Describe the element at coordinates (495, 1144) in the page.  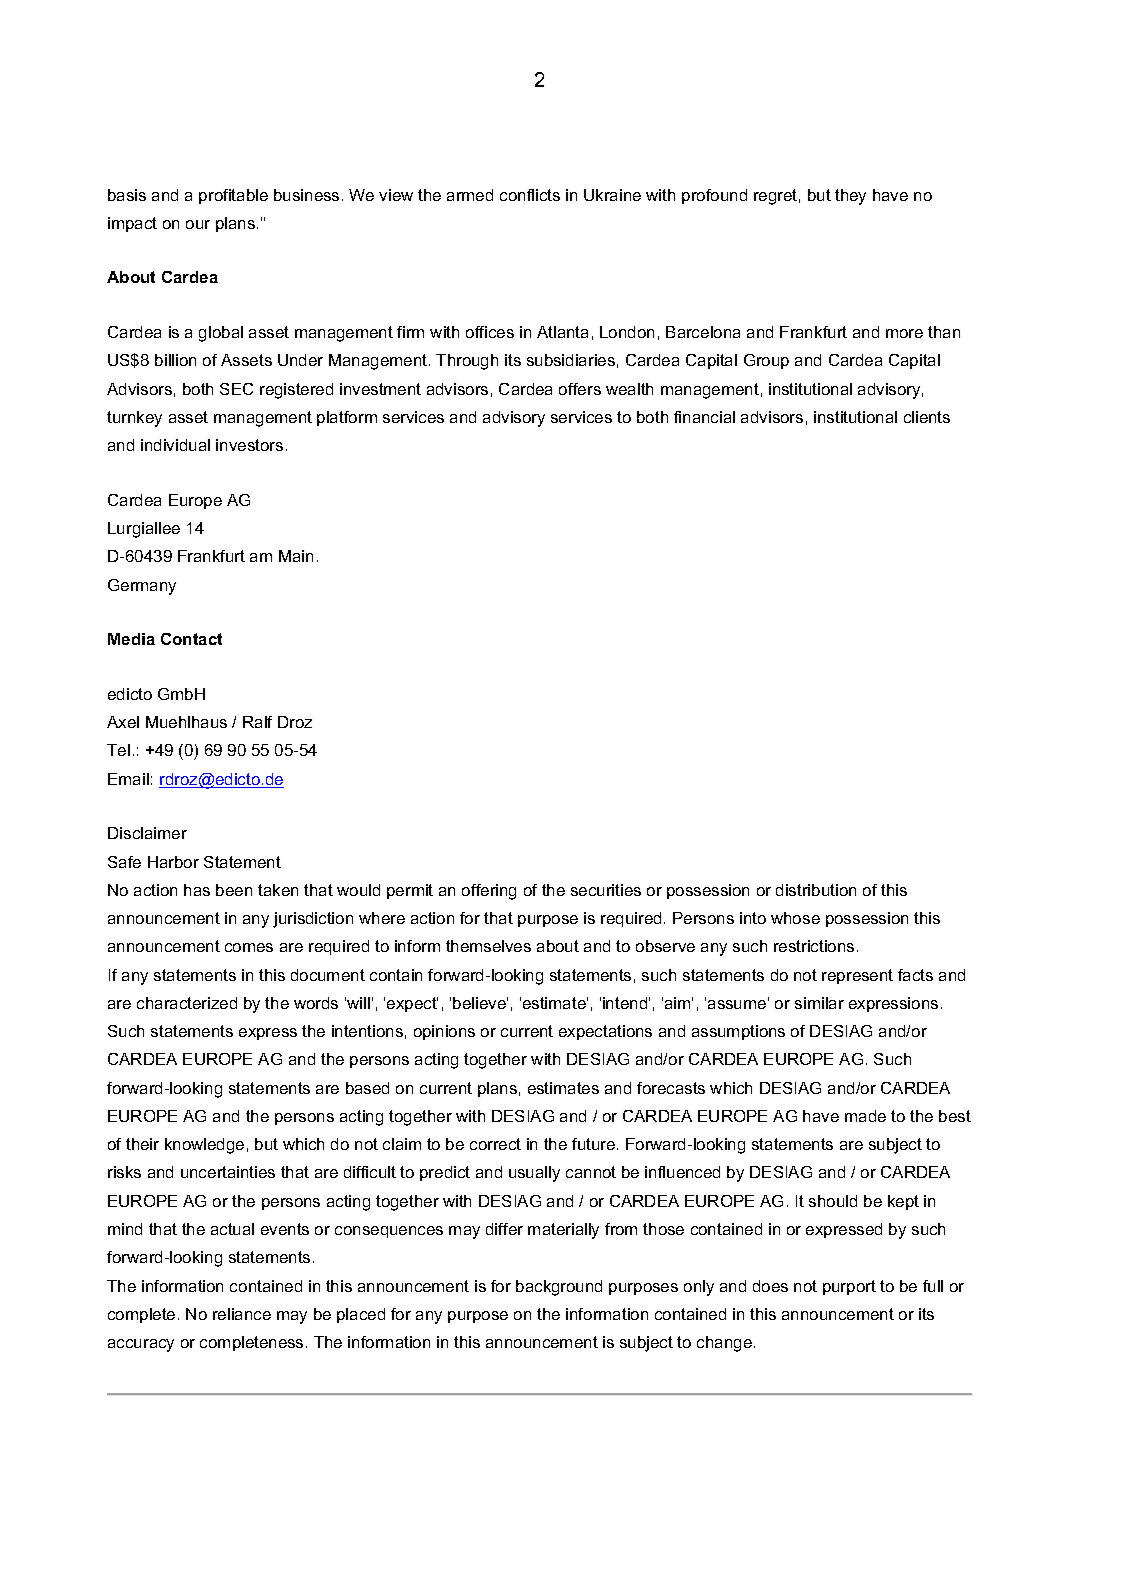
I see `correct` at that location.
